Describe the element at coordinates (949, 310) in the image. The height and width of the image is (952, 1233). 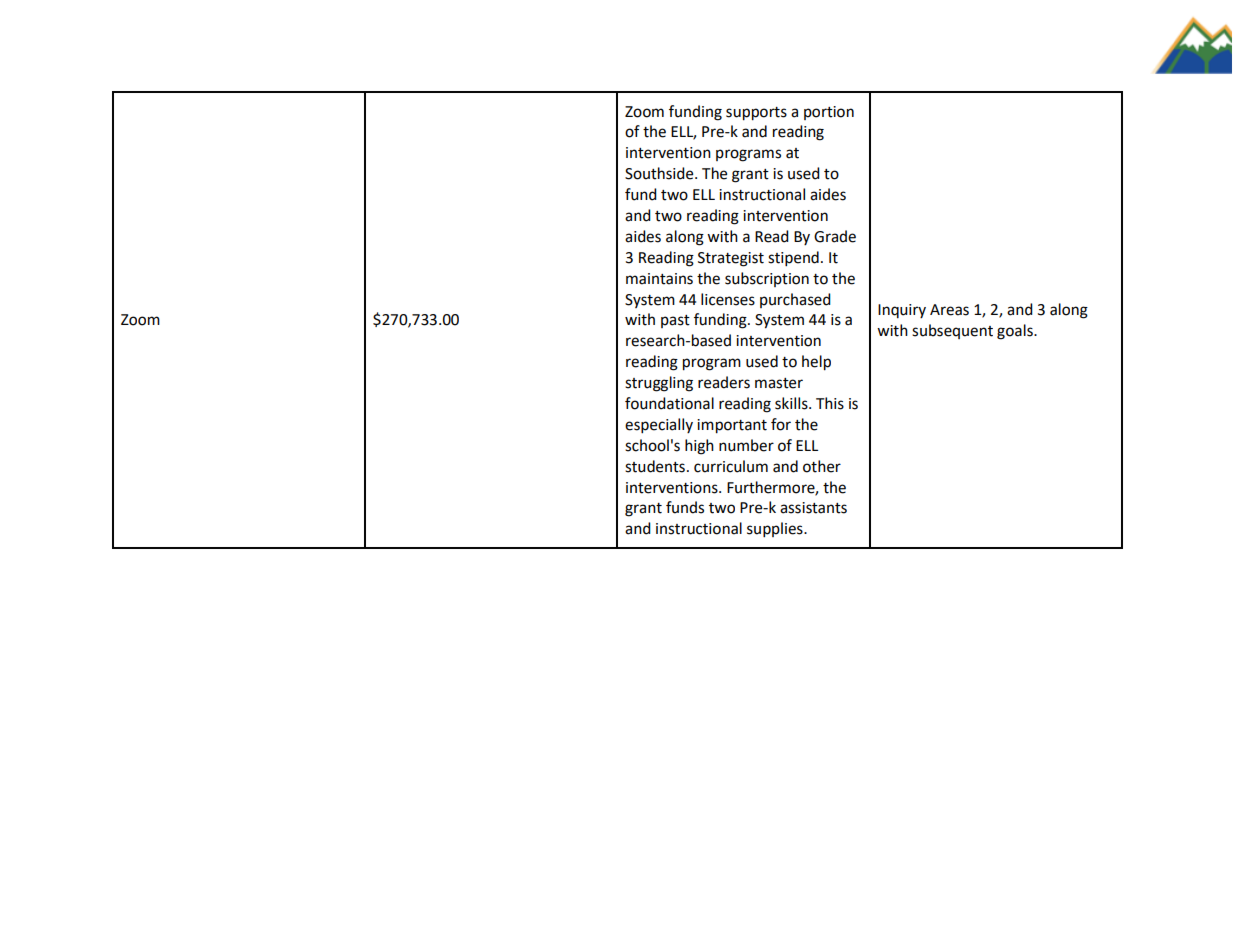
I see `Areas` at that location.
